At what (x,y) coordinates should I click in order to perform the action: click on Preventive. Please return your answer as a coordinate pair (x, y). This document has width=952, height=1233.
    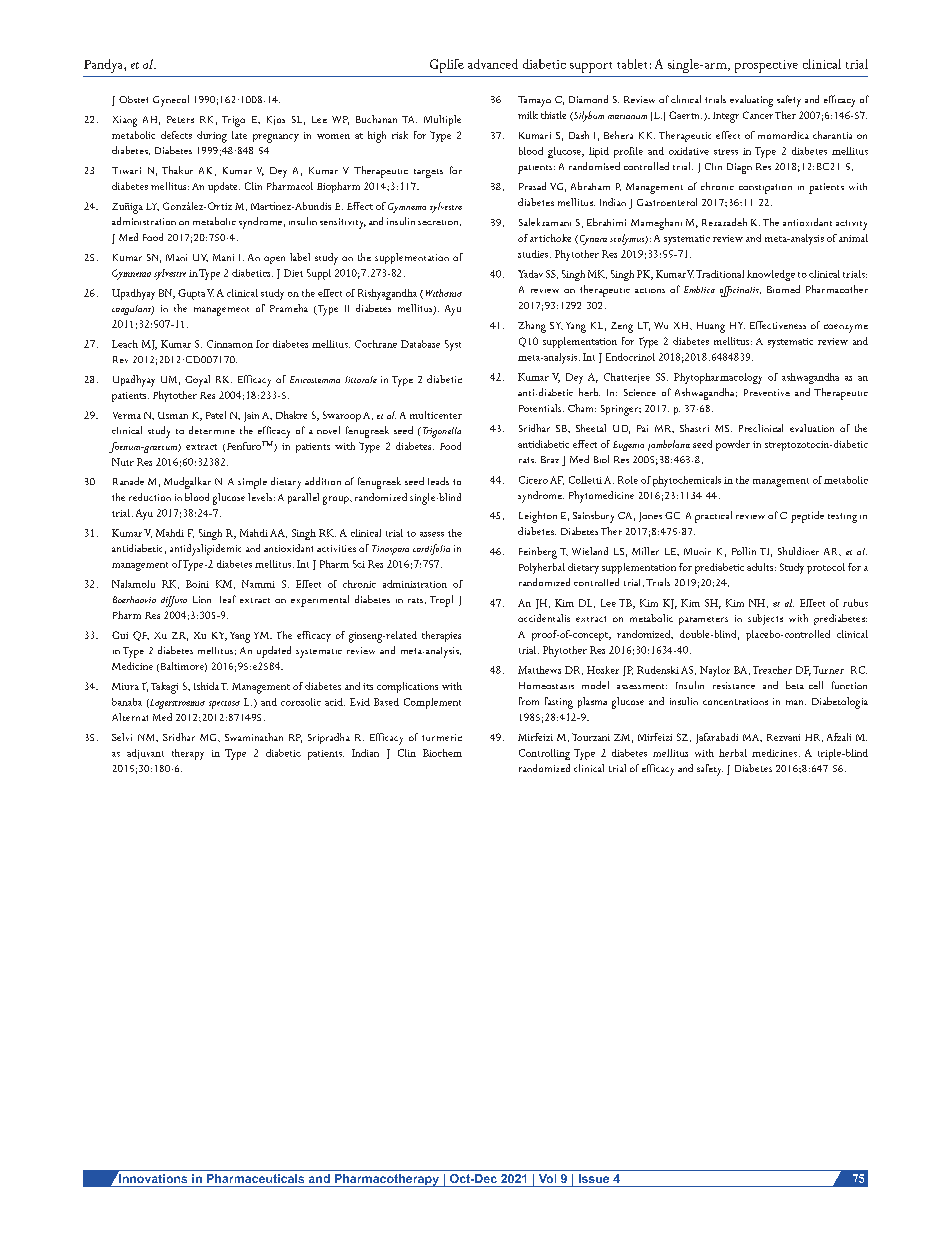
    Looking at the image, I should click on (767, 392).
